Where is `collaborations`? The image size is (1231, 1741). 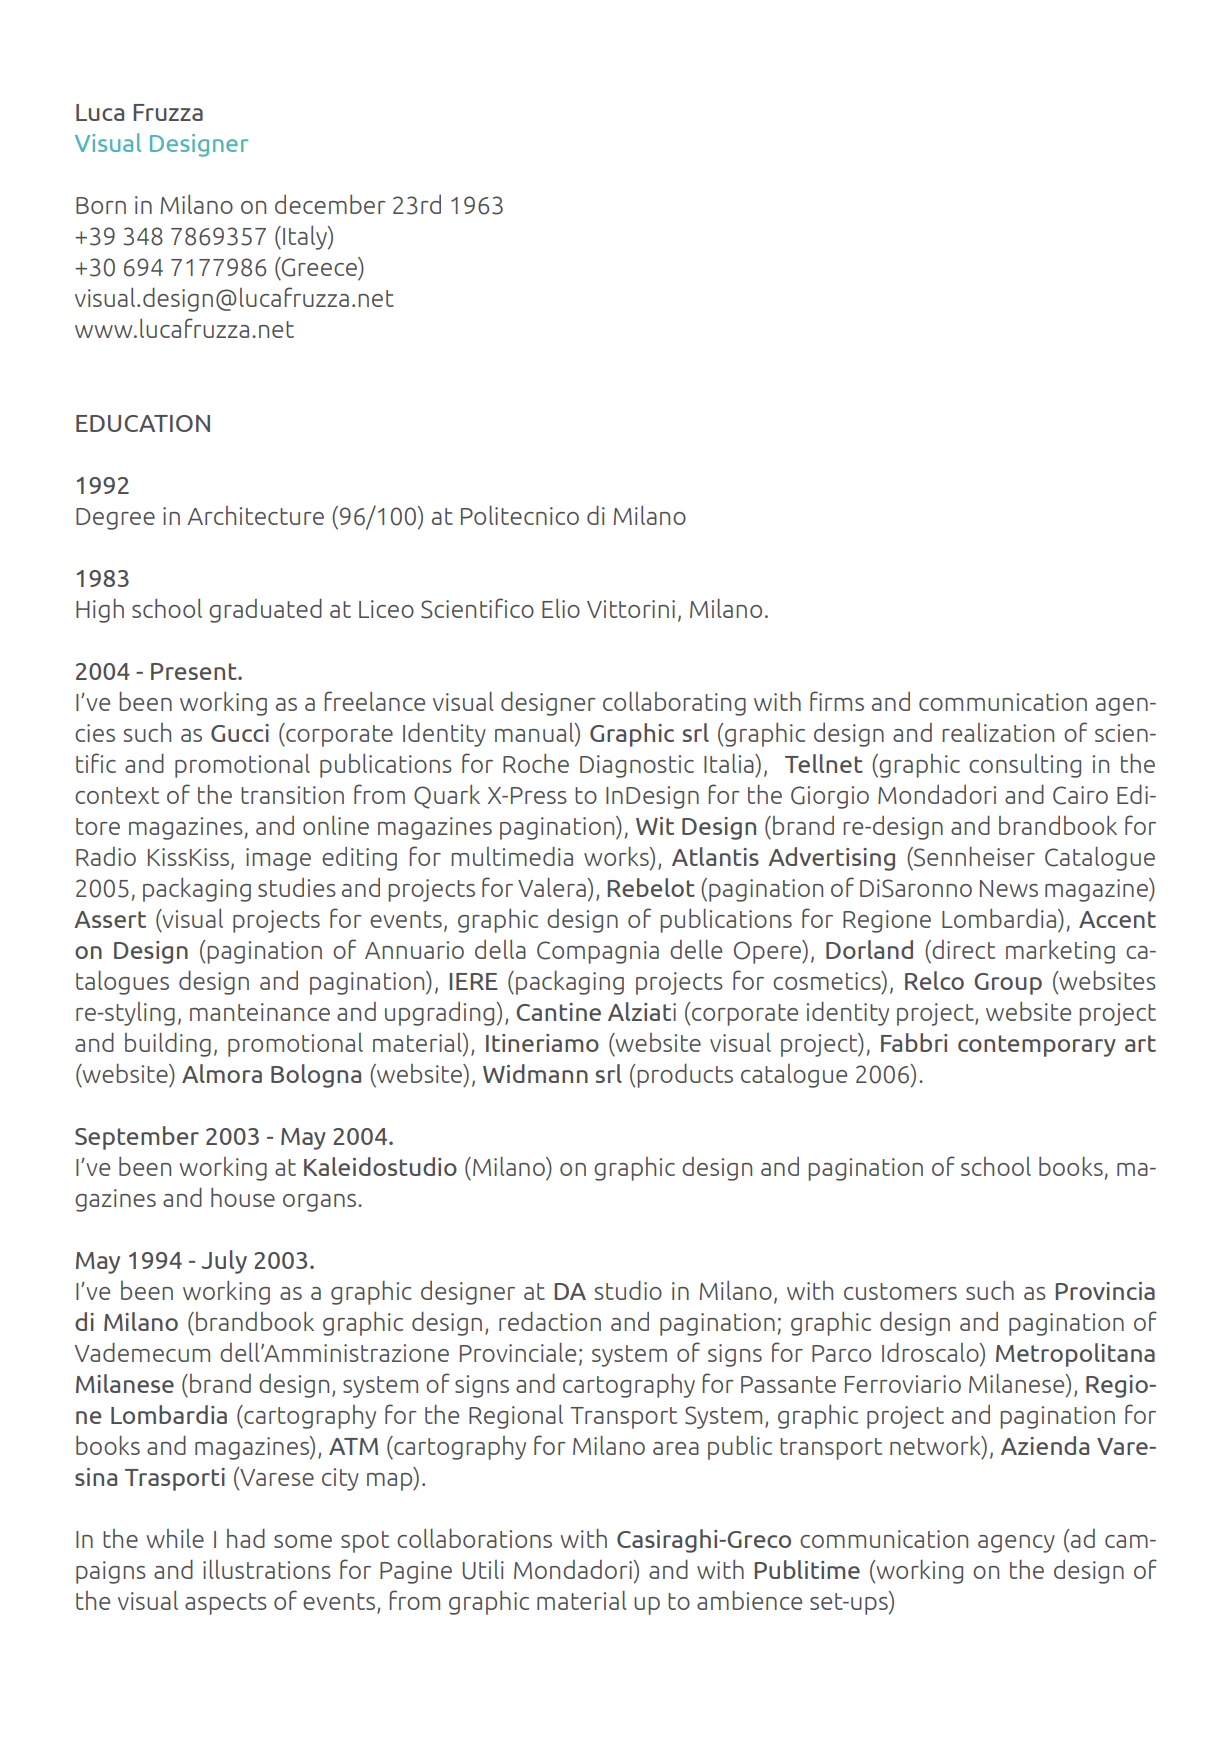 collaborations is located at coordinates (474, 1538).
